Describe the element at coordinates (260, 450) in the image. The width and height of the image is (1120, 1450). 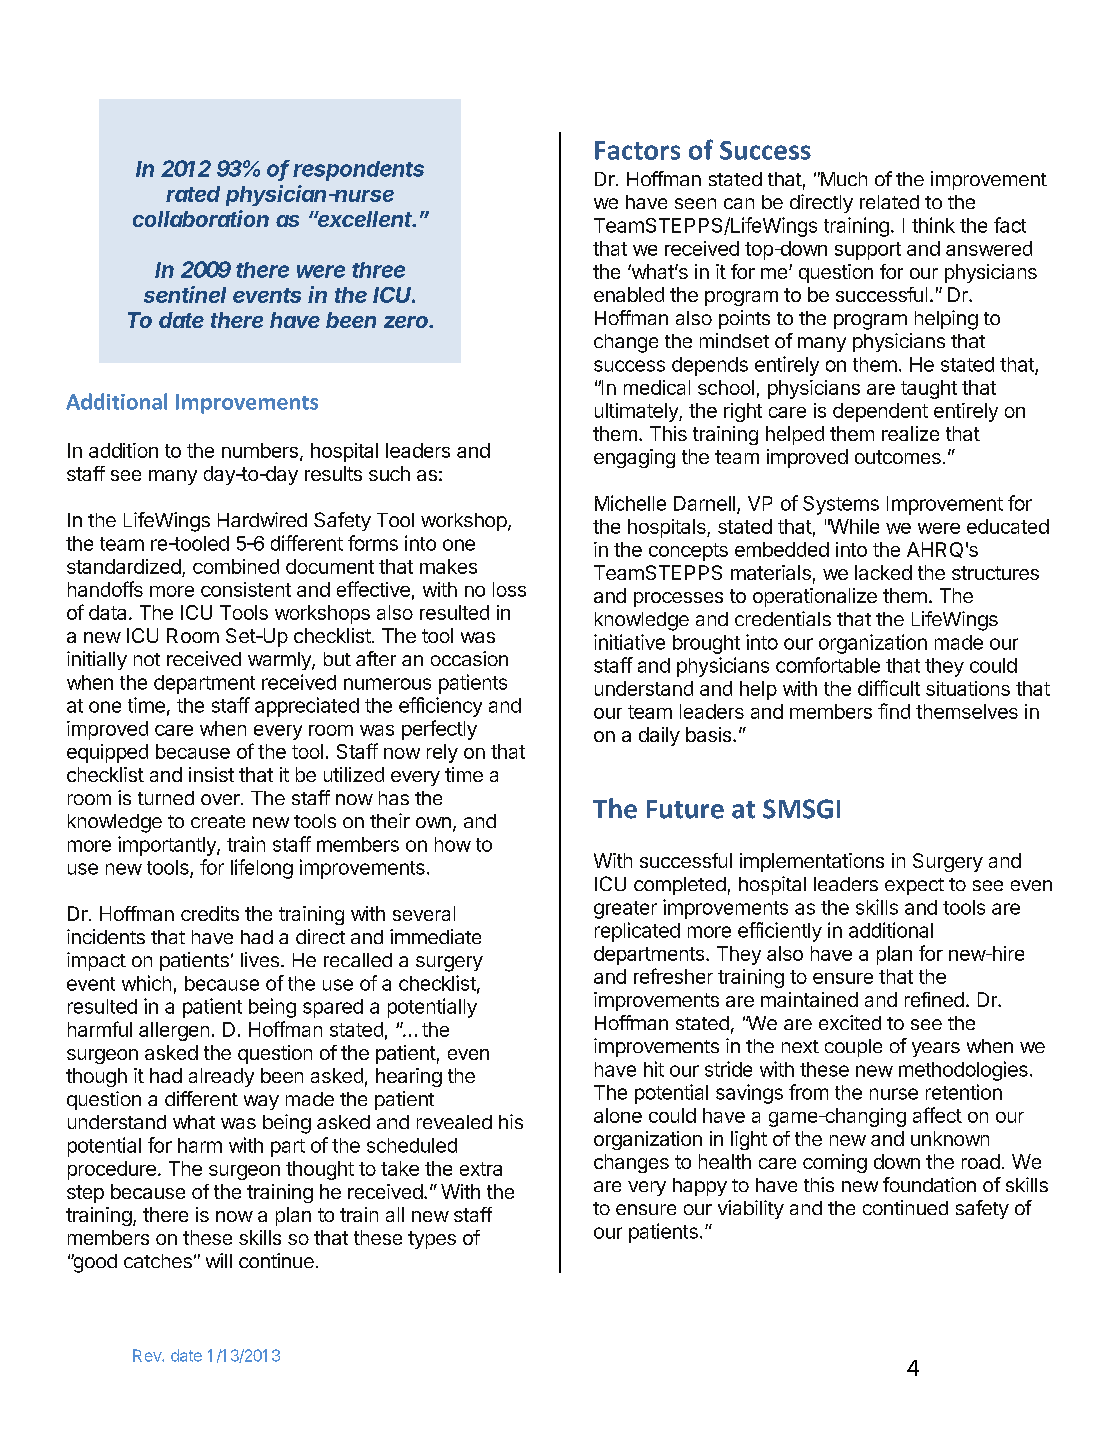
I see `numbers` at that location.
